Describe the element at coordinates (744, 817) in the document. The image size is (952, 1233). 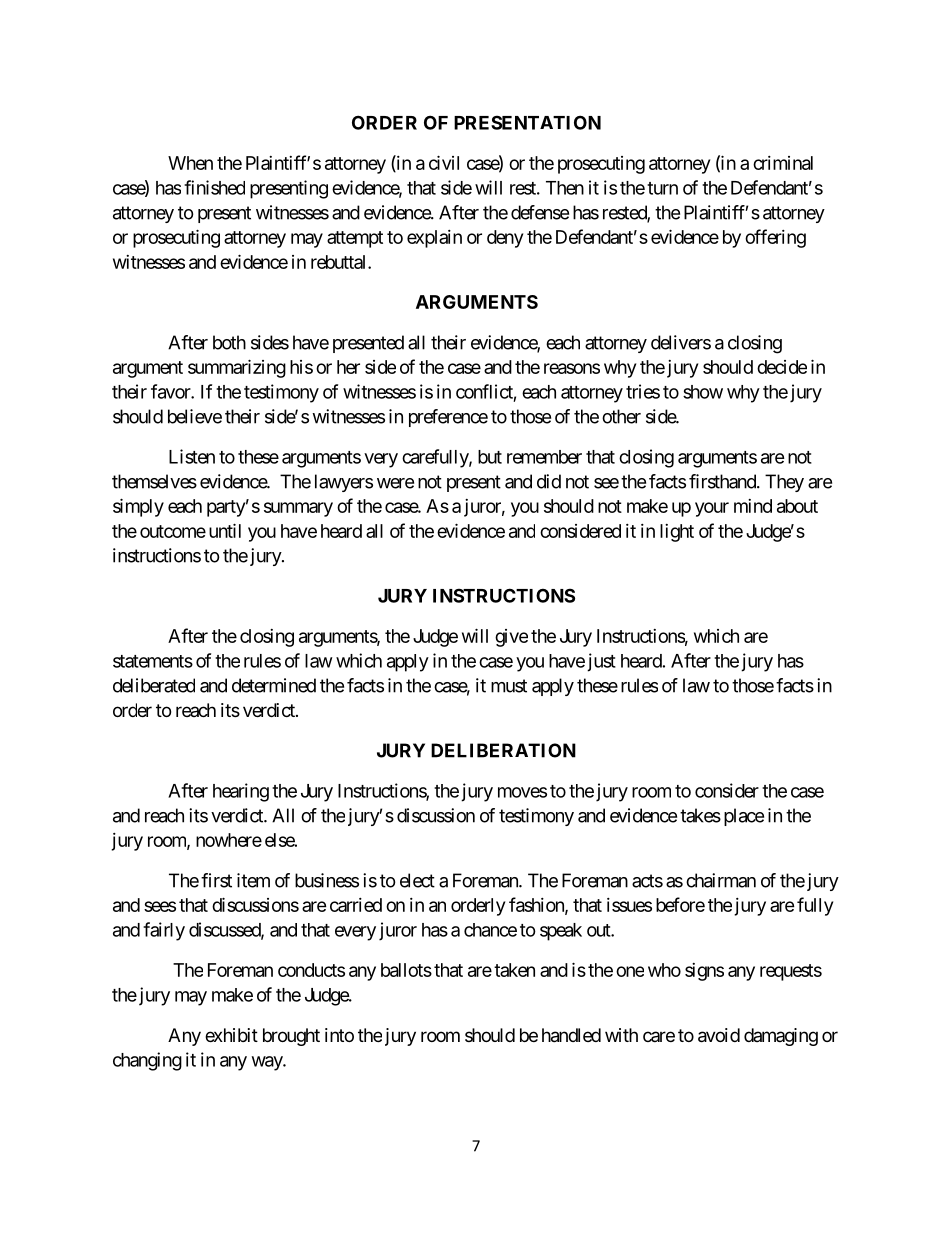
I see `place` at that location.
